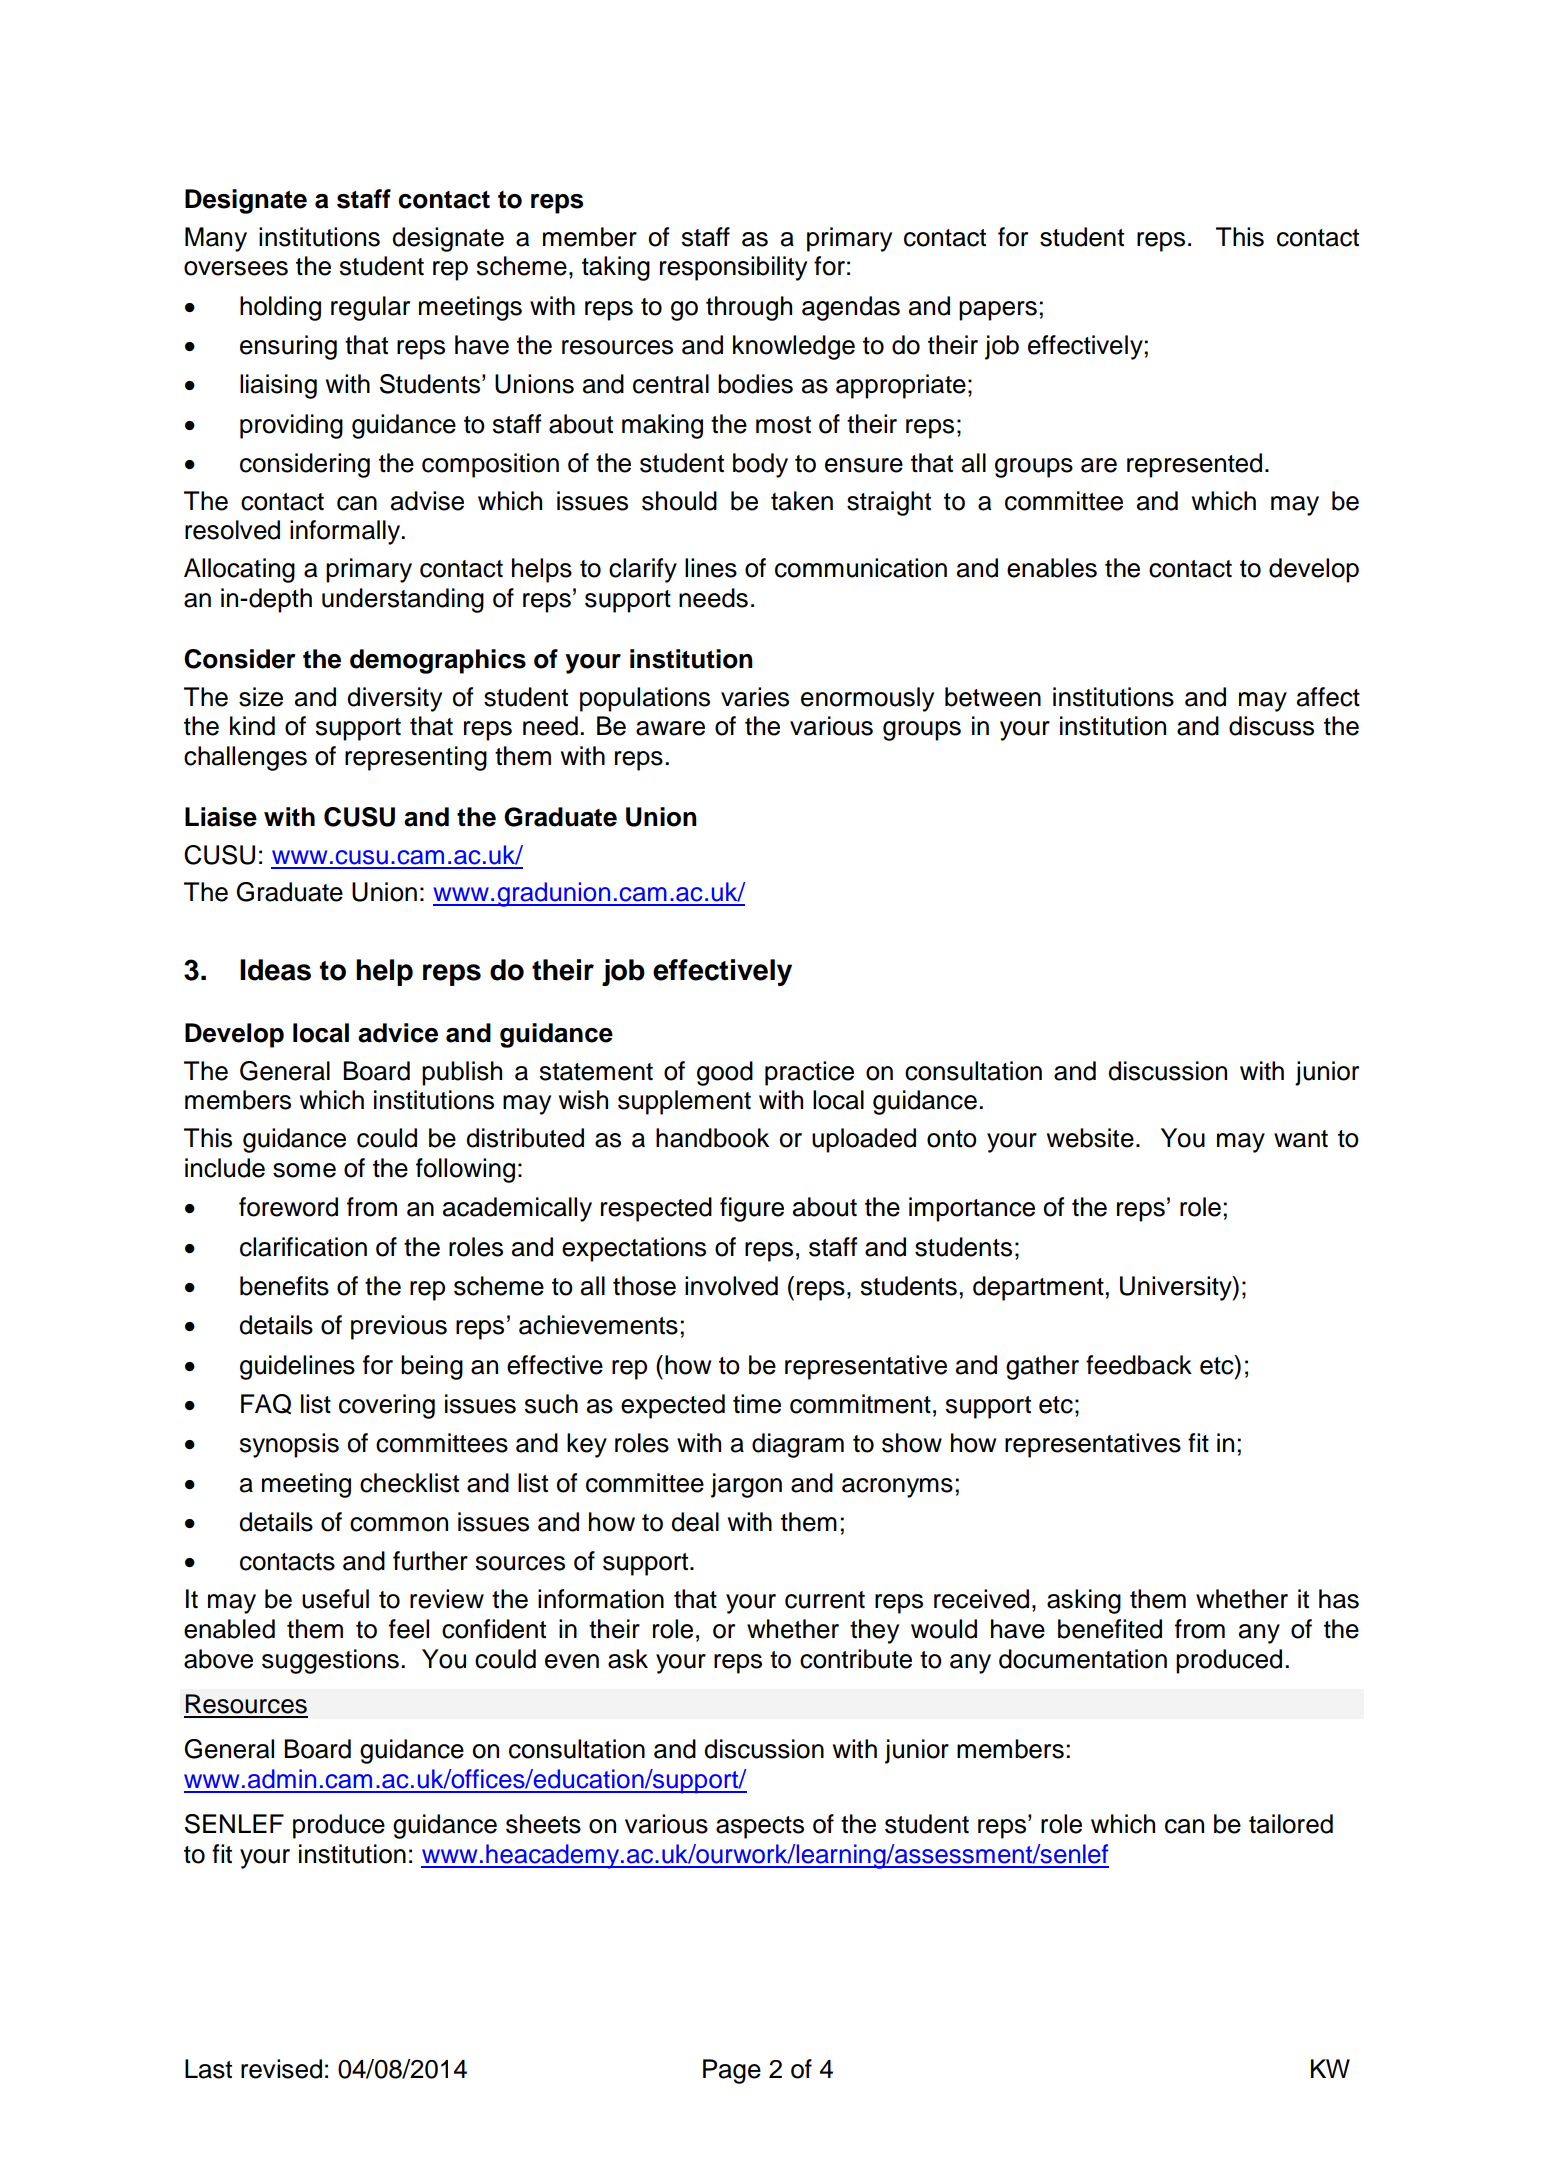  What do you see at coordinates (281, 2069) in the page?
I see `revised` at bounding box center [281, 2069].
